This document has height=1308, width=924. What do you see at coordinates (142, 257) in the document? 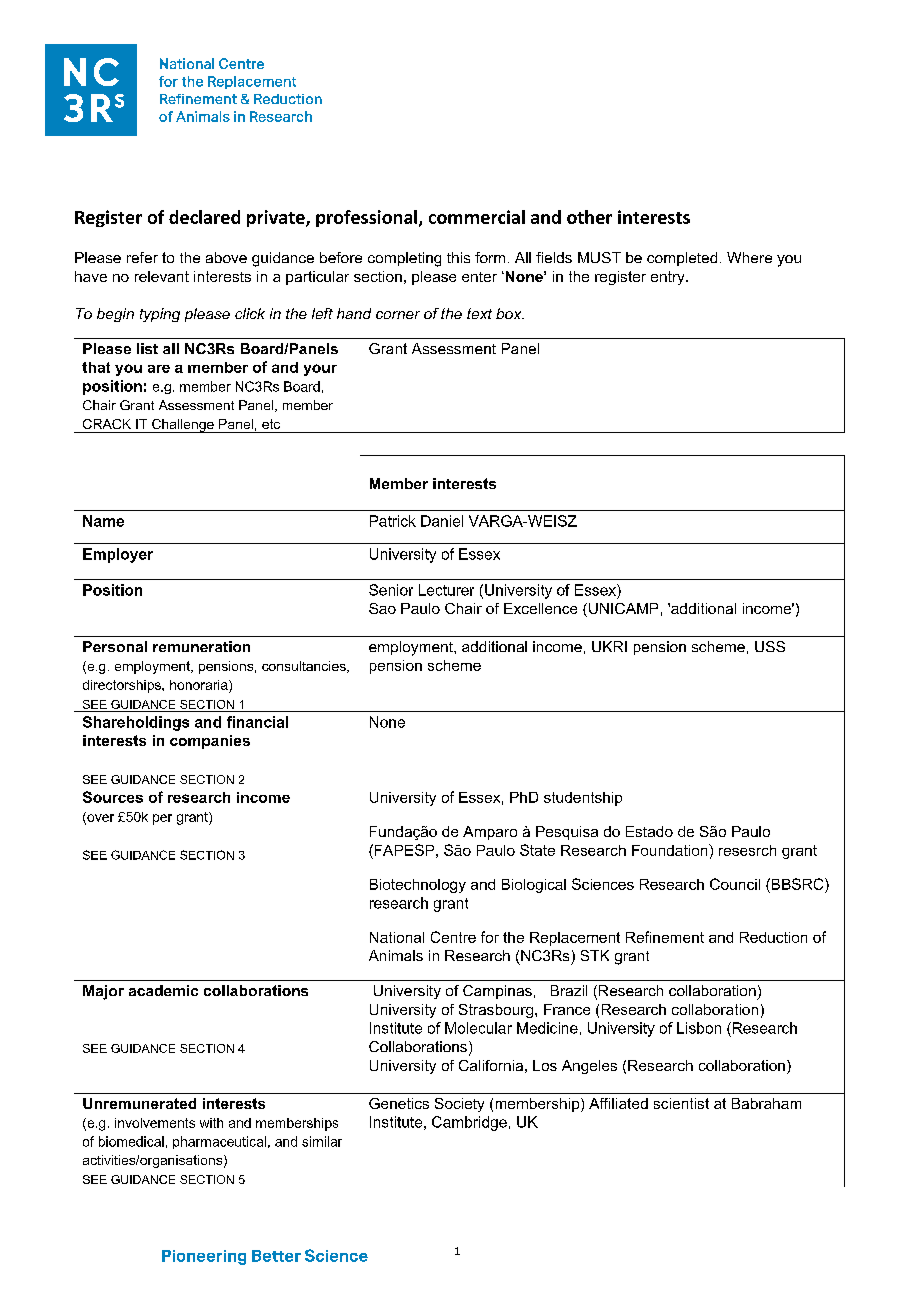
I see `refer` at bounding box center [142, 257].
